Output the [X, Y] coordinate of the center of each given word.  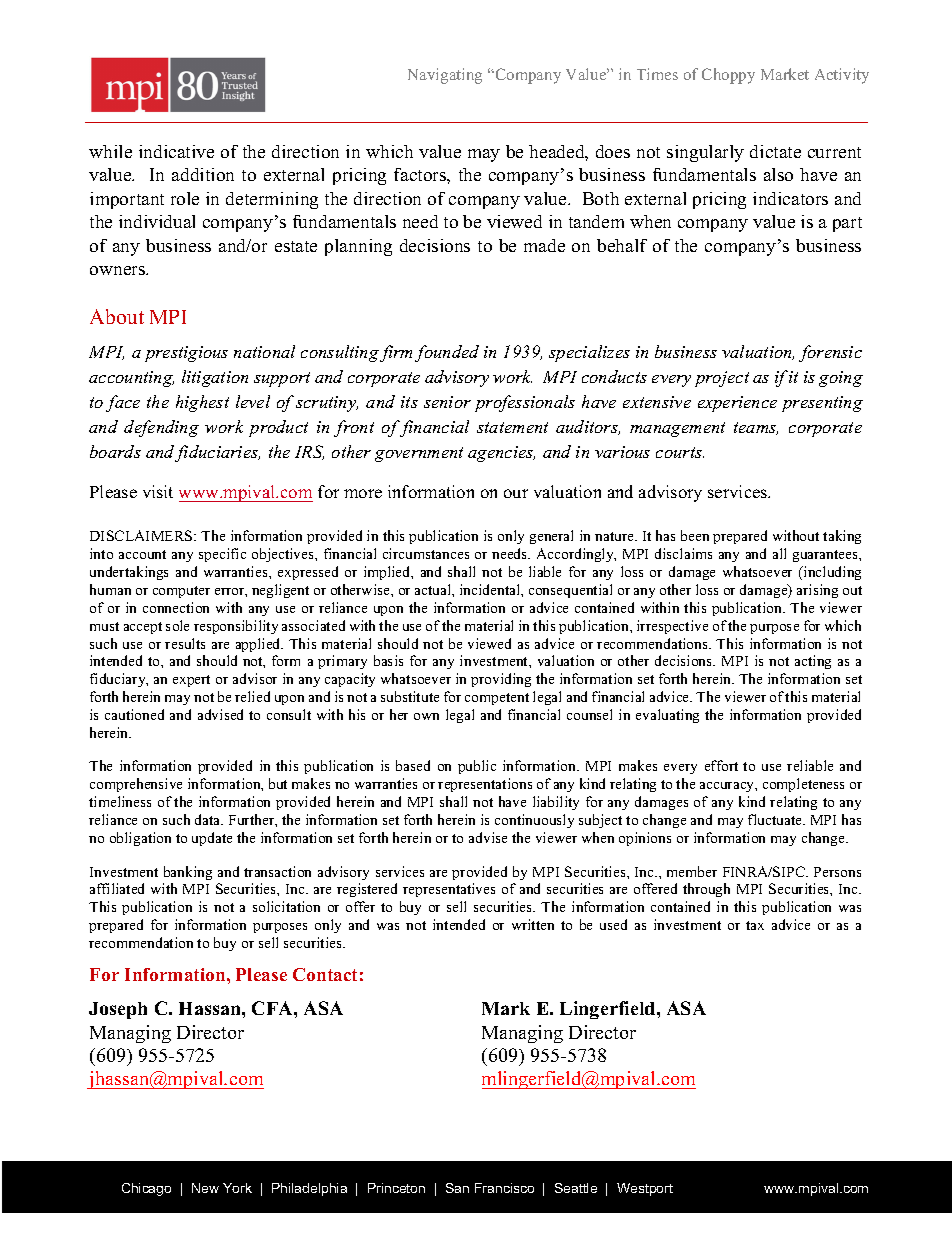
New [205, 1188]
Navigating [445, 76]
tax [755, 925]
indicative [176, 151]
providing [501, 680]
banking [188, 873]
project [722, 379]
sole [177, 625]
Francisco [504, 1188]
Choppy [728, 76]
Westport [645, 1189]
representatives [449, 890]
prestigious [186, 354]
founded [447, 353]
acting [813, 662]
